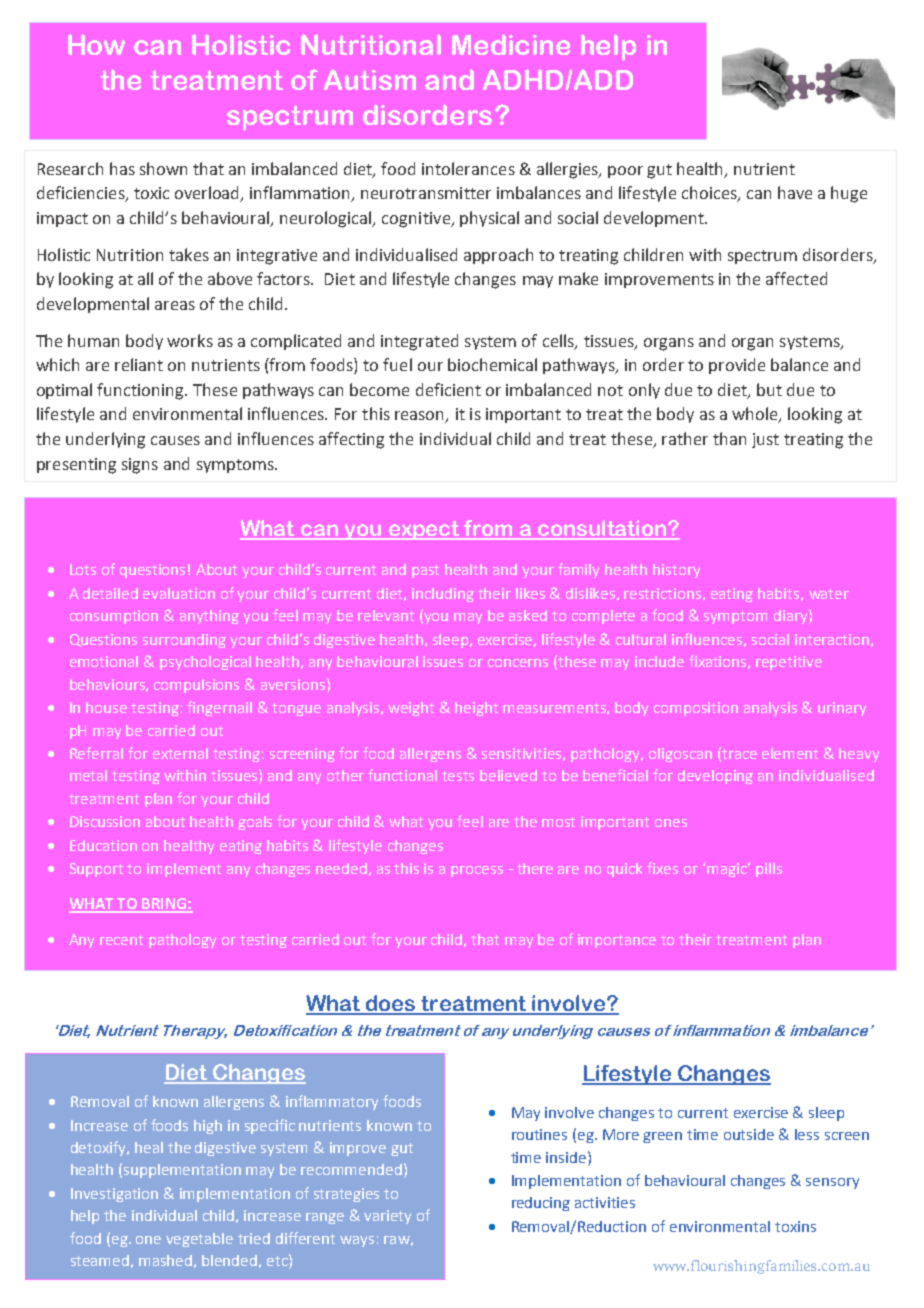  I want to click on tests, so click(458, 776).
